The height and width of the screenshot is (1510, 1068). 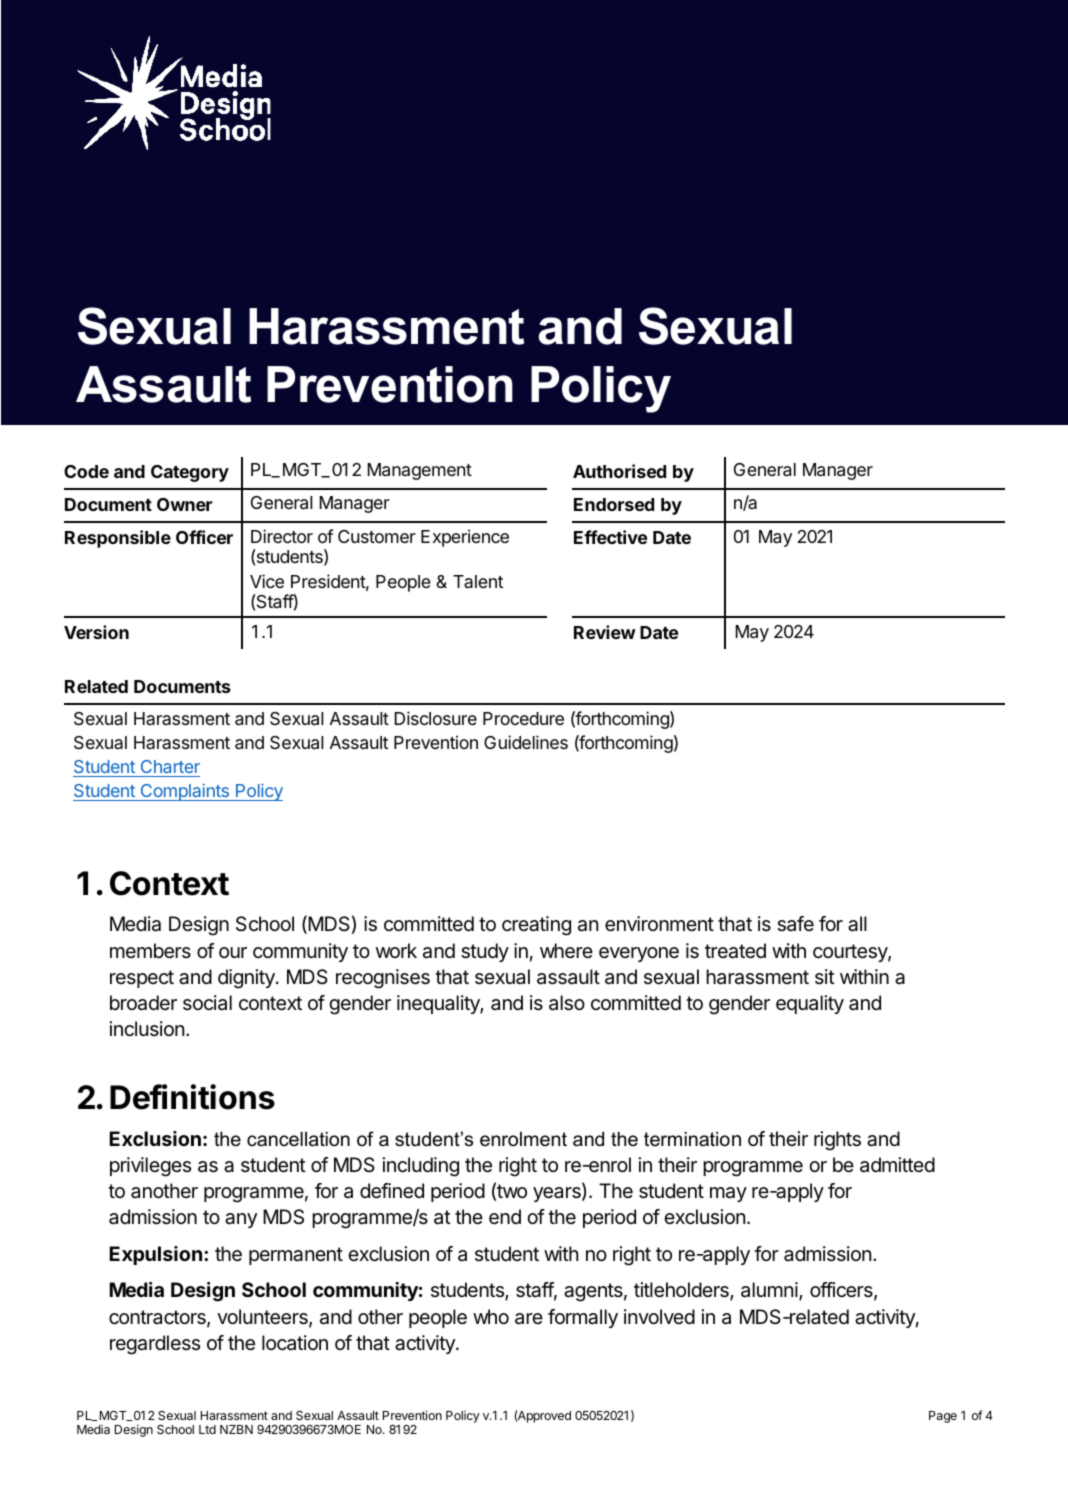 I want to click on years, so click(x=558, y=1194).
